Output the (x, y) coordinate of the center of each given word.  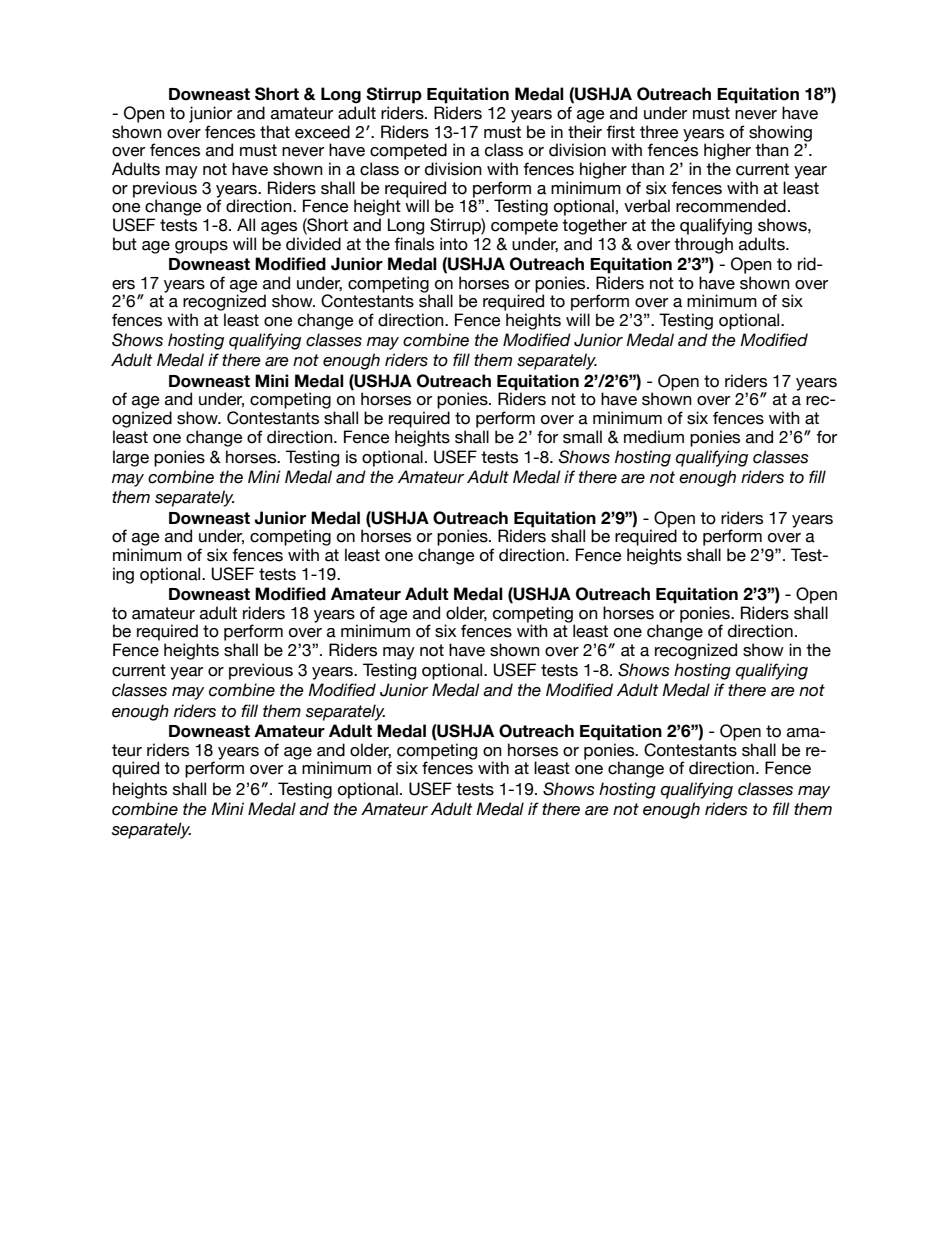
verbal (647, 206)
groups (201, 247)
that (275, 132)
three (659, 132)
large (131, 458)
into (454, 244)
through (703, 245)
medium (654, 437)
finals (414, 244)
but (125, 244)
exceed (322, 132)
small (582, 437)
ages (279, 228)
